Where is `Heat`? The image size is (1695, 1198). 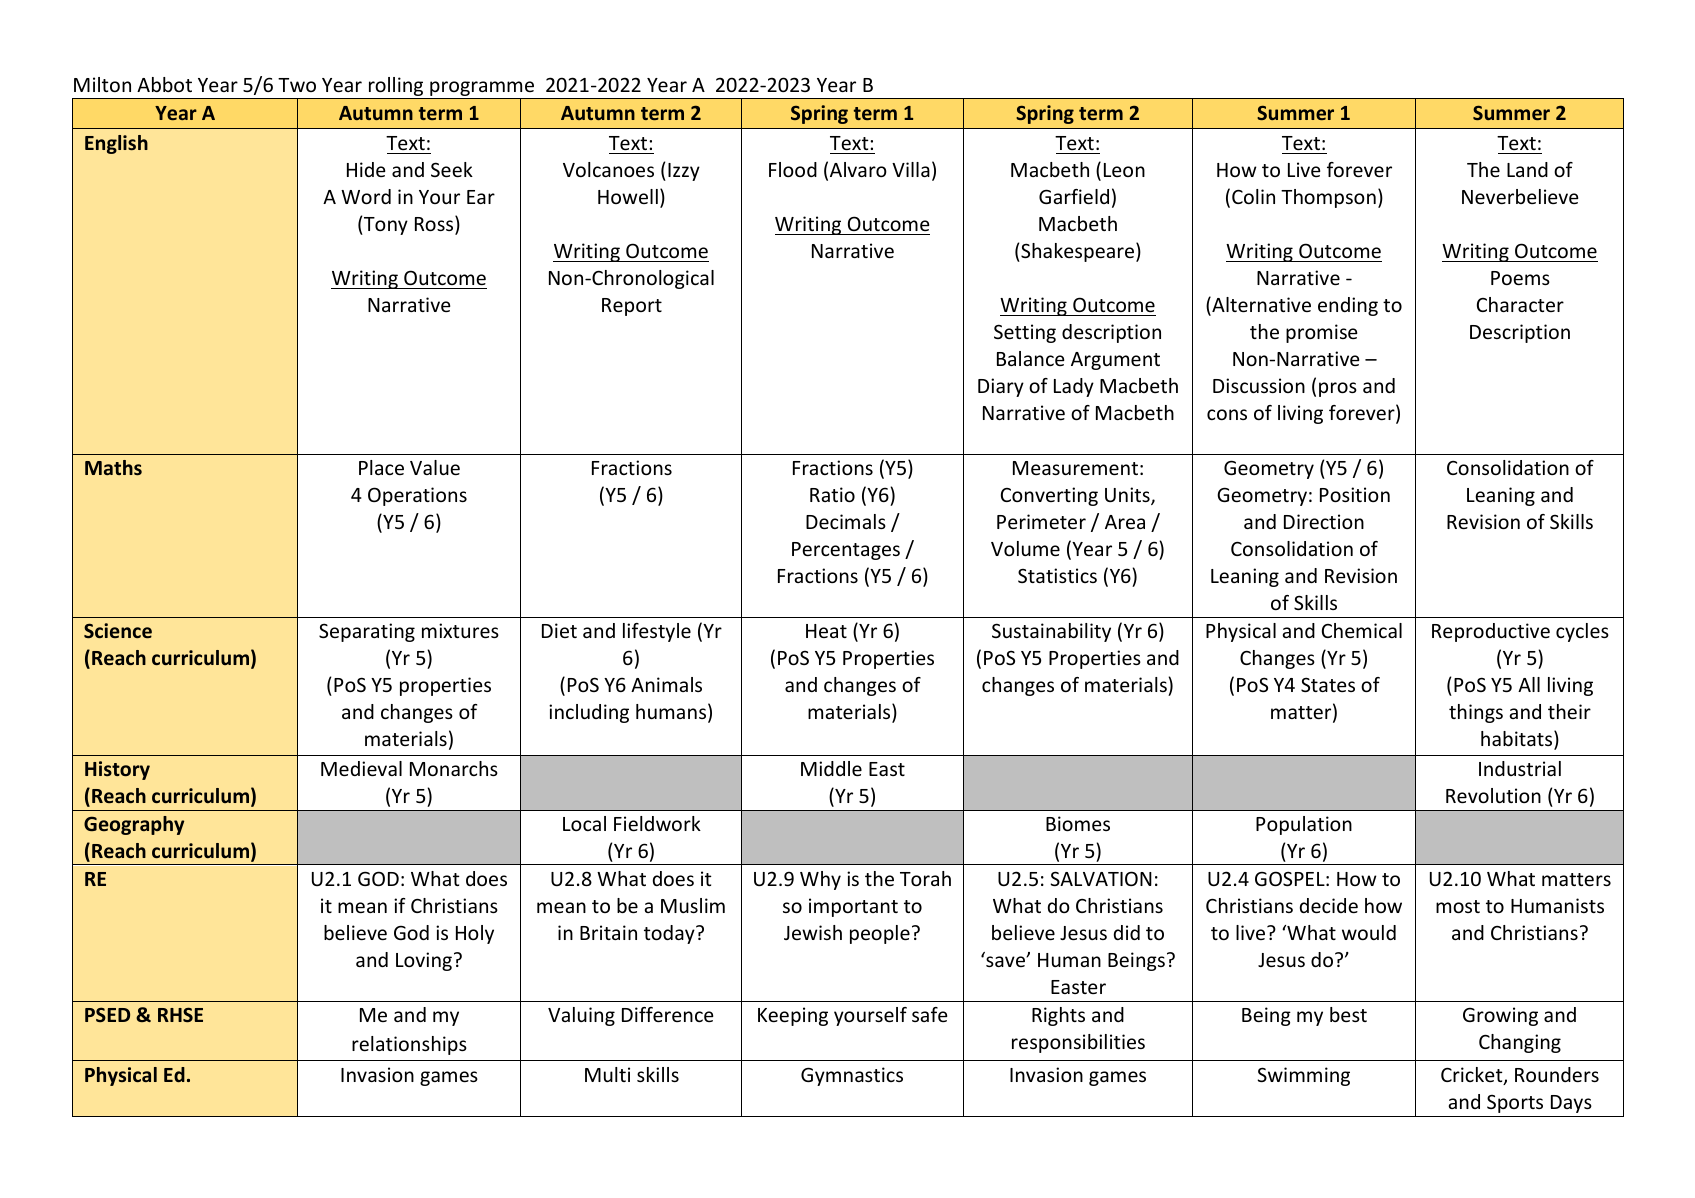
Heat is located at coordinates (826, 631).
